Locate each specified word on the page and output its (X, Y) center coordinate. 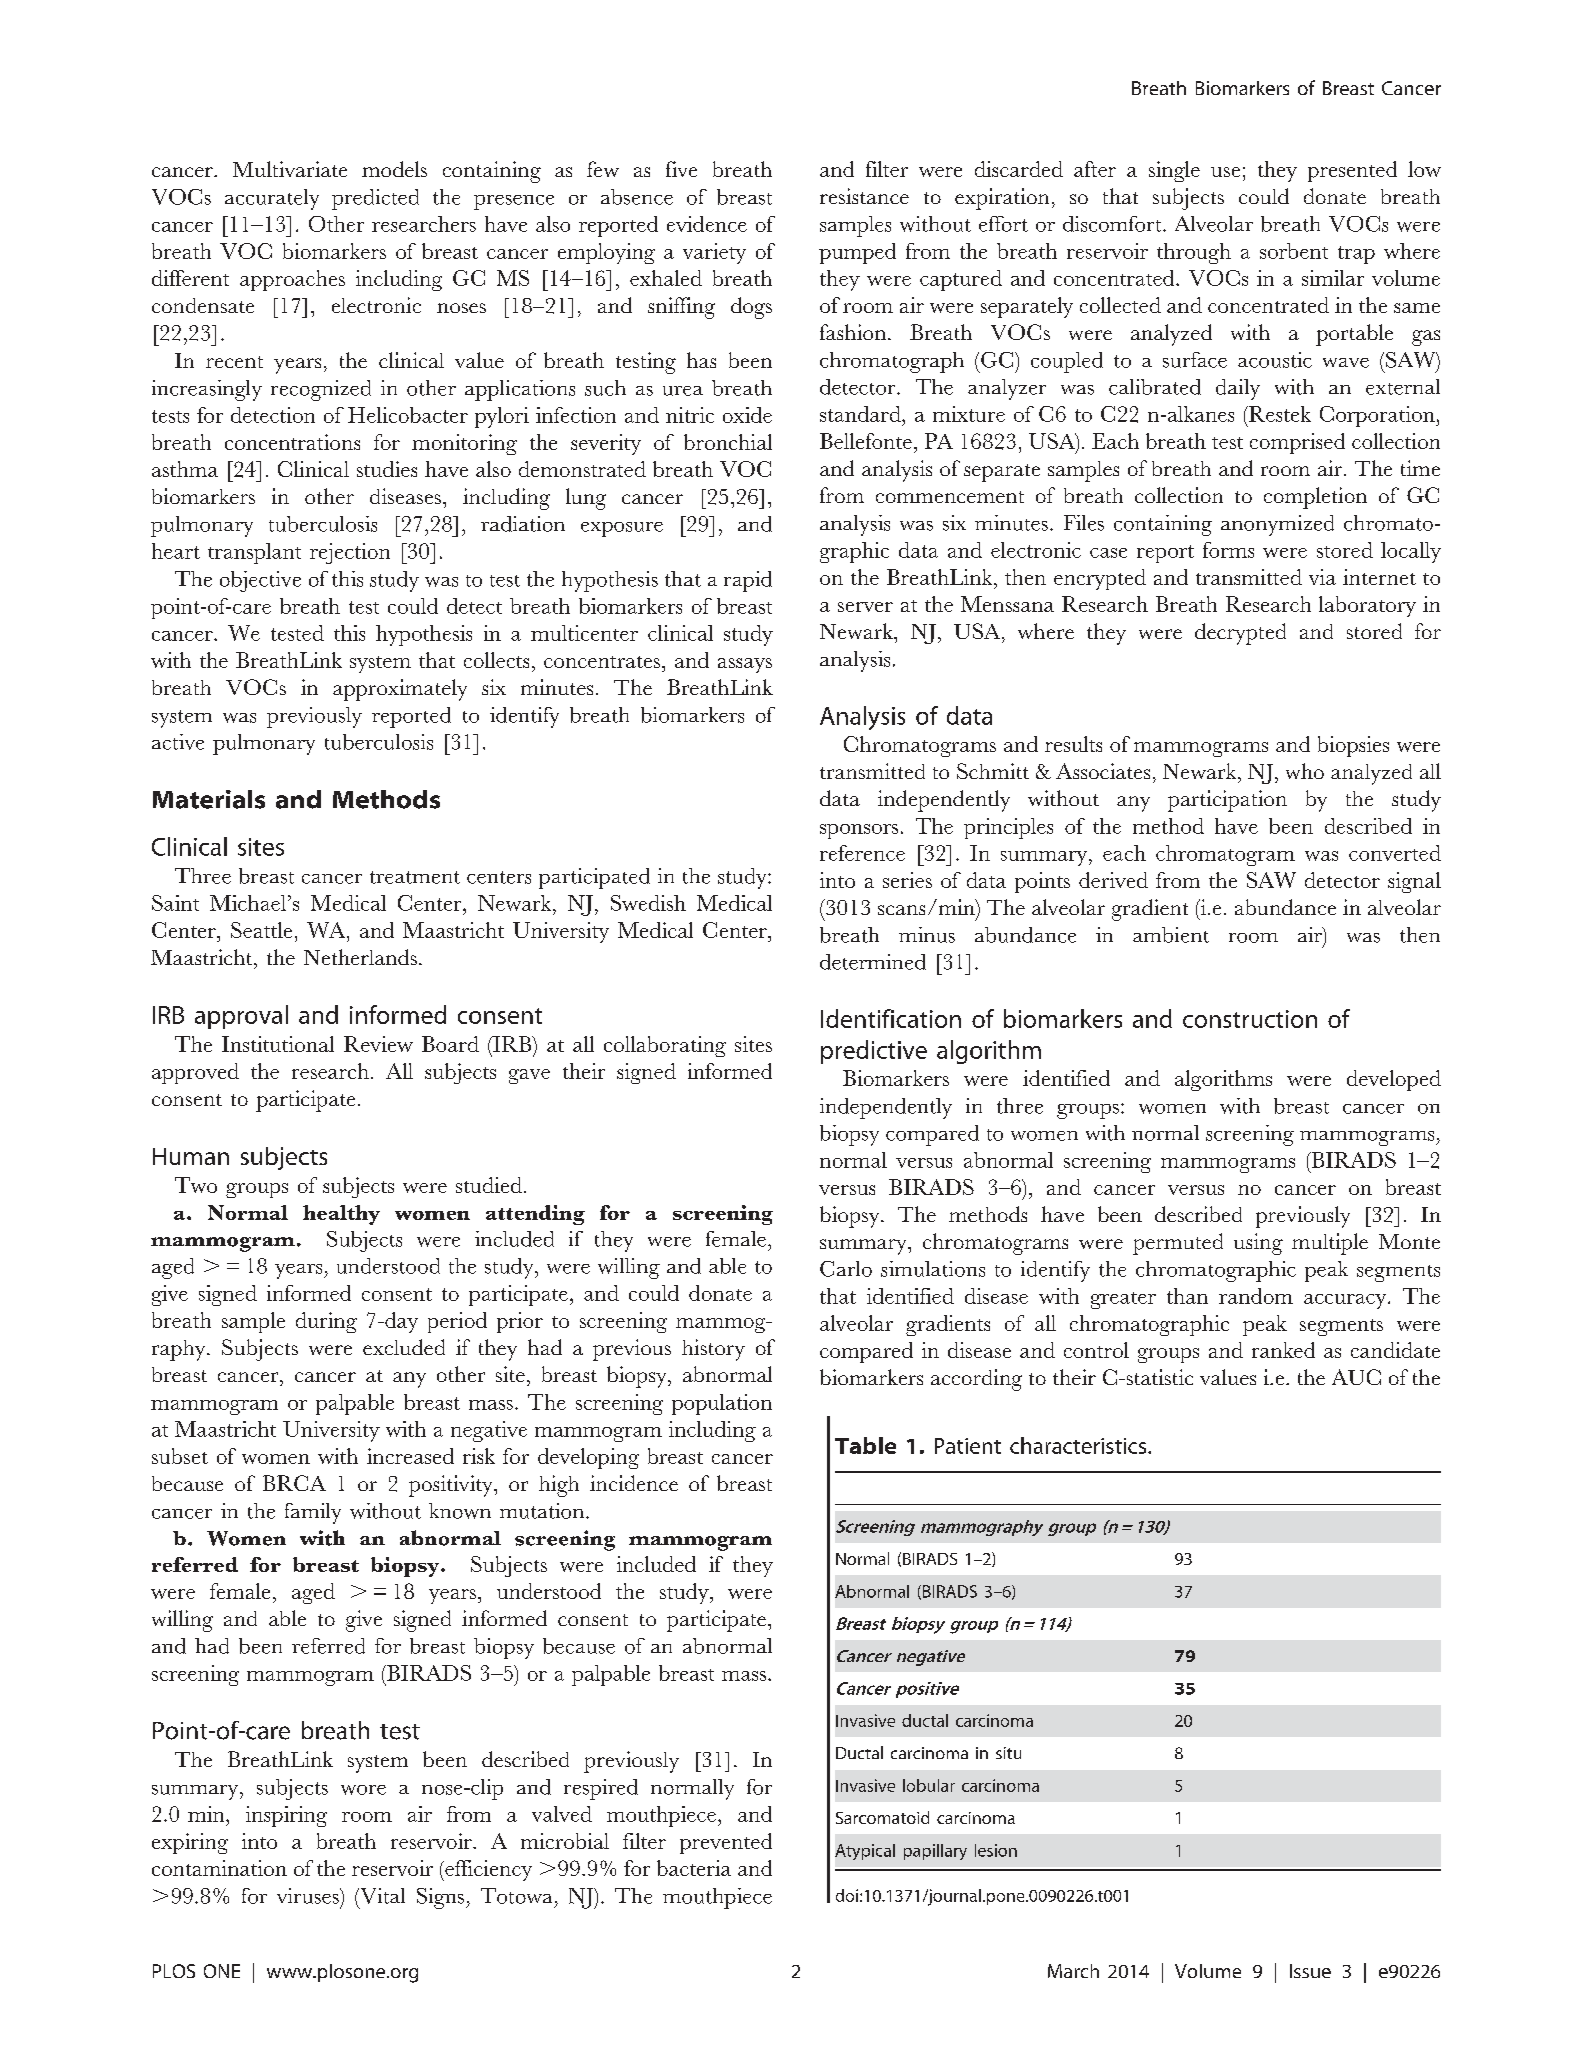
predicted (375, 199)
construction (1250, 1019)
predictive (874, 1052)
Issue (1310, 1971)
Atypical (865, 1852)
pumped (857, 253)
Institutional (278, 1044)
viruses (309, 1896)
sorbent (1294, 251)
